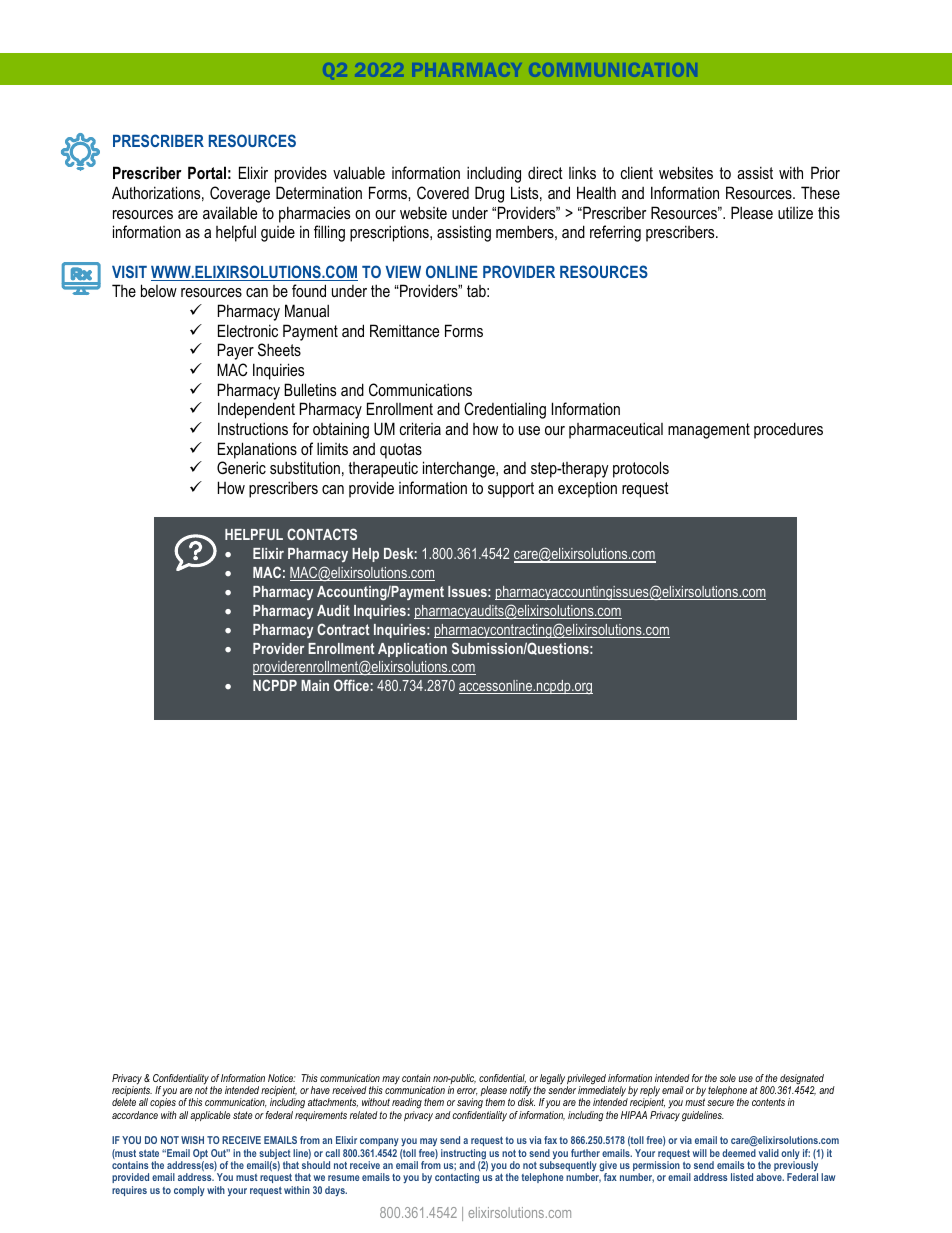  I want to click on CONTACTS, so click(322, 534).
